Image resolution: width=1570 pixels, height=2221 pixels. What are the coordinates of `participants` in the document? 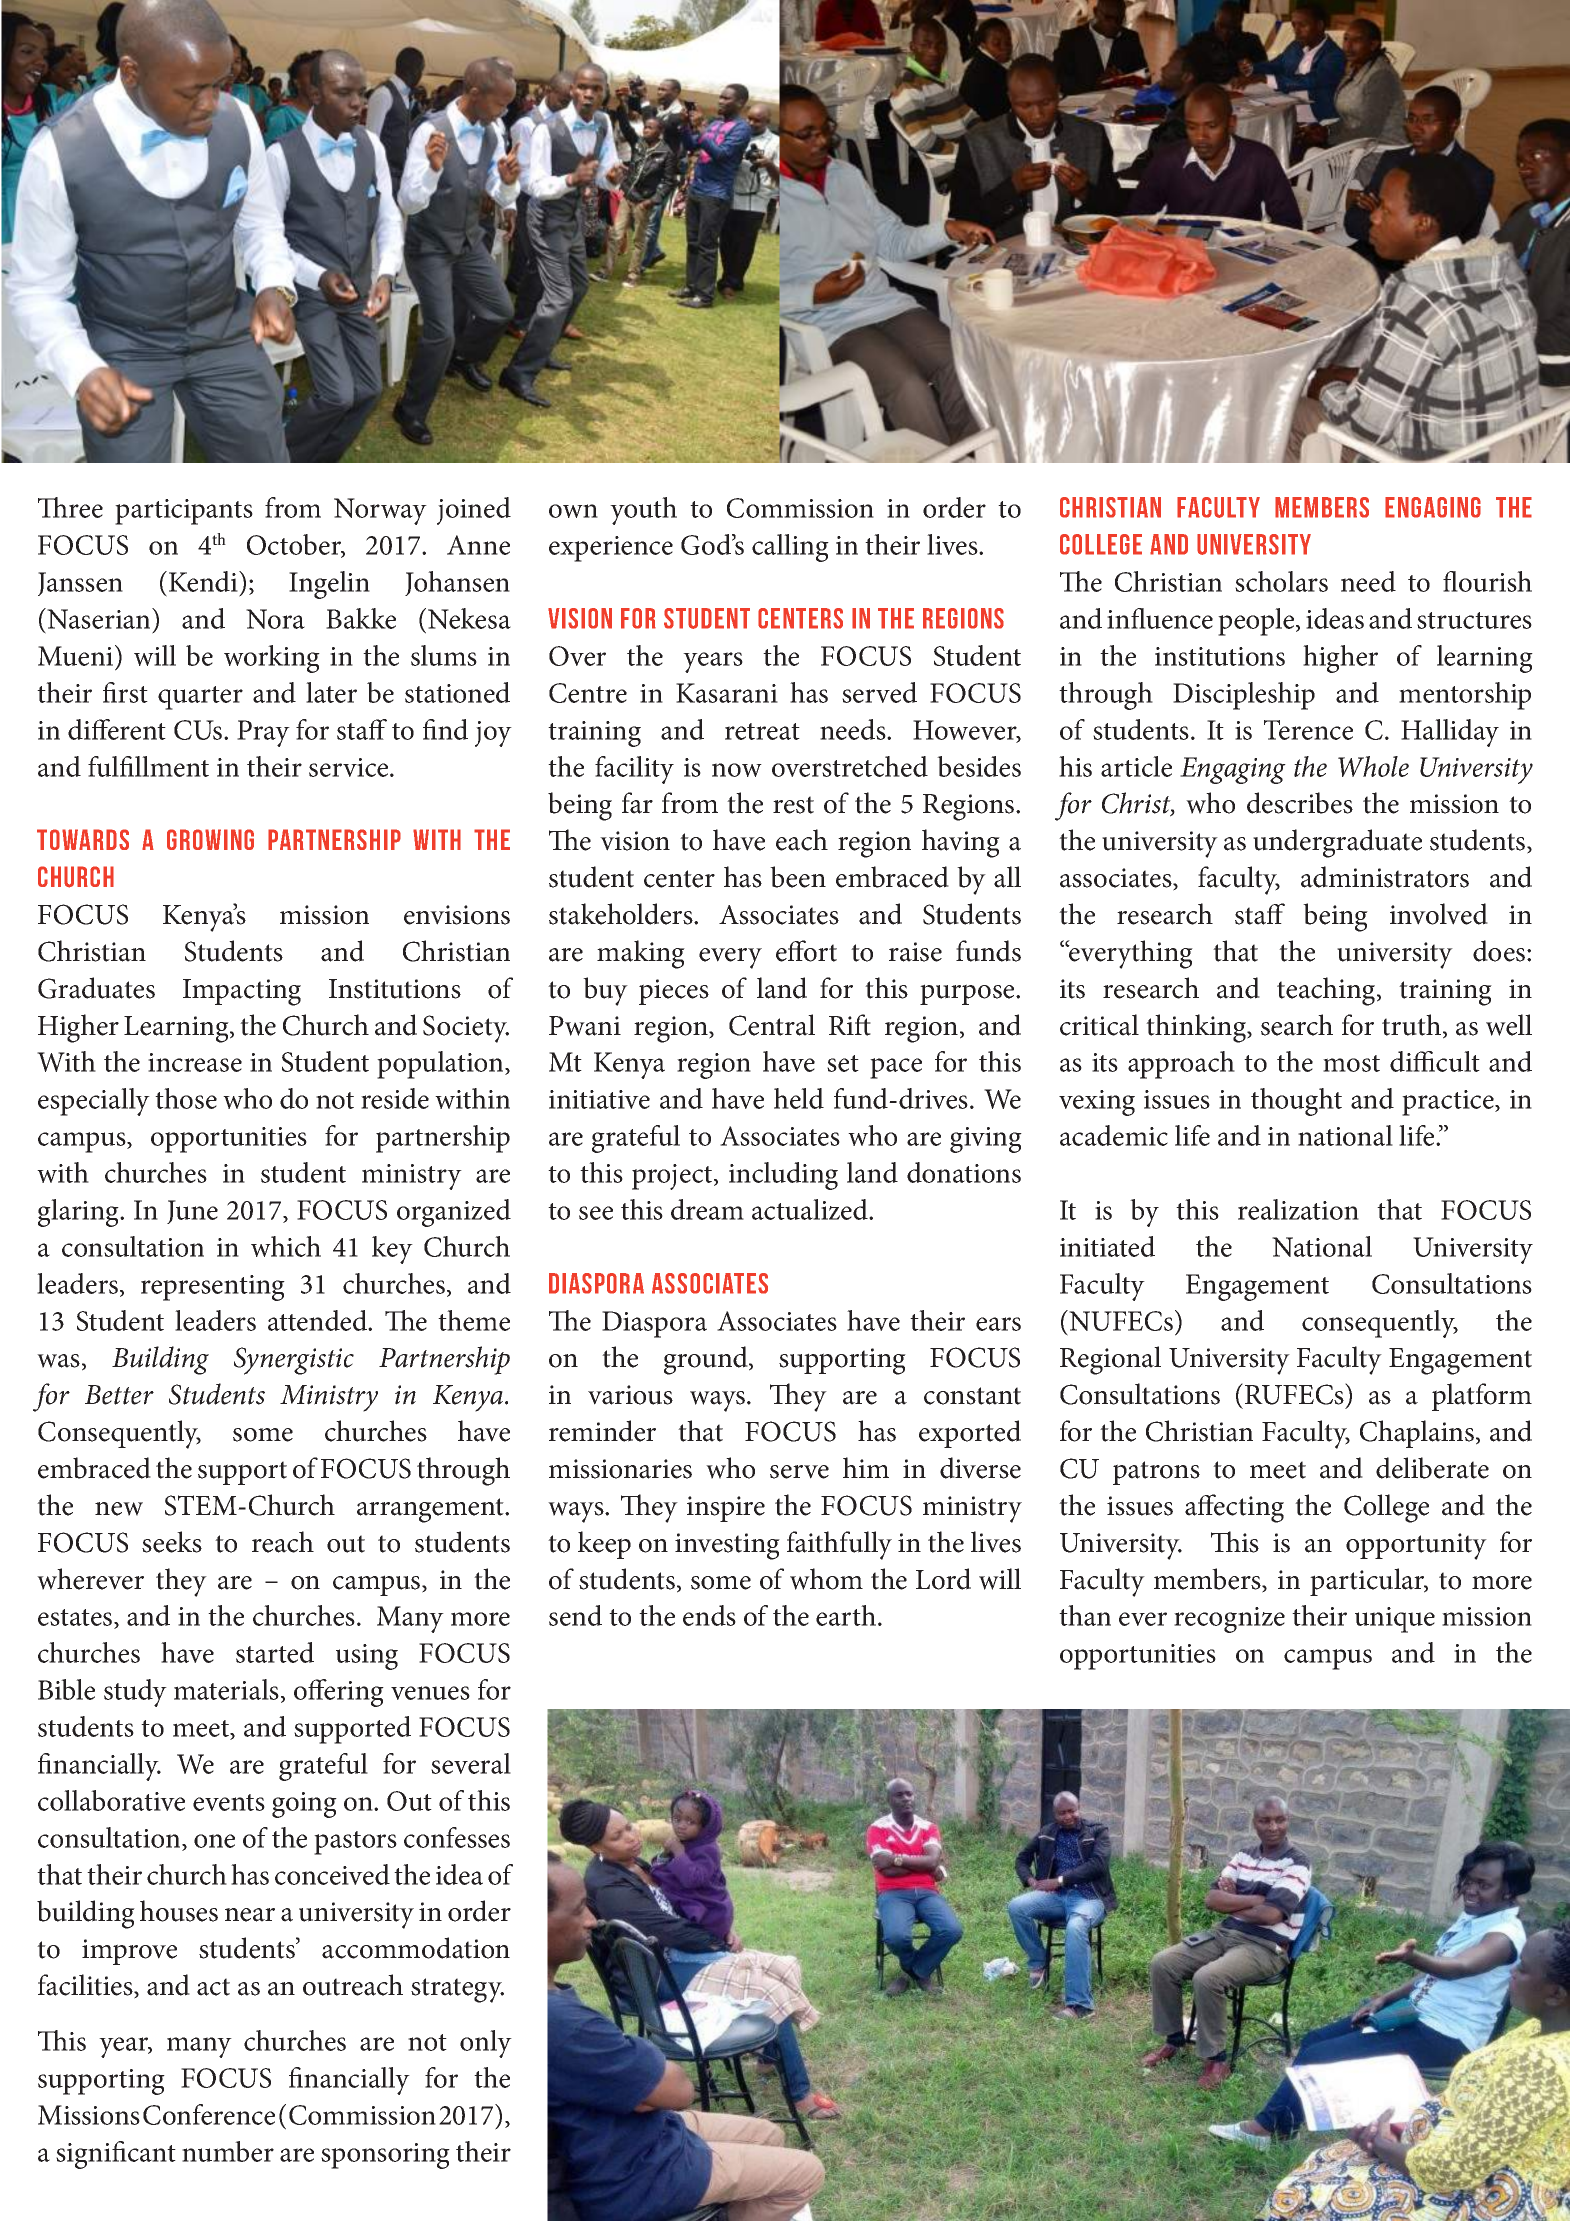 It's located at (184, 512).
